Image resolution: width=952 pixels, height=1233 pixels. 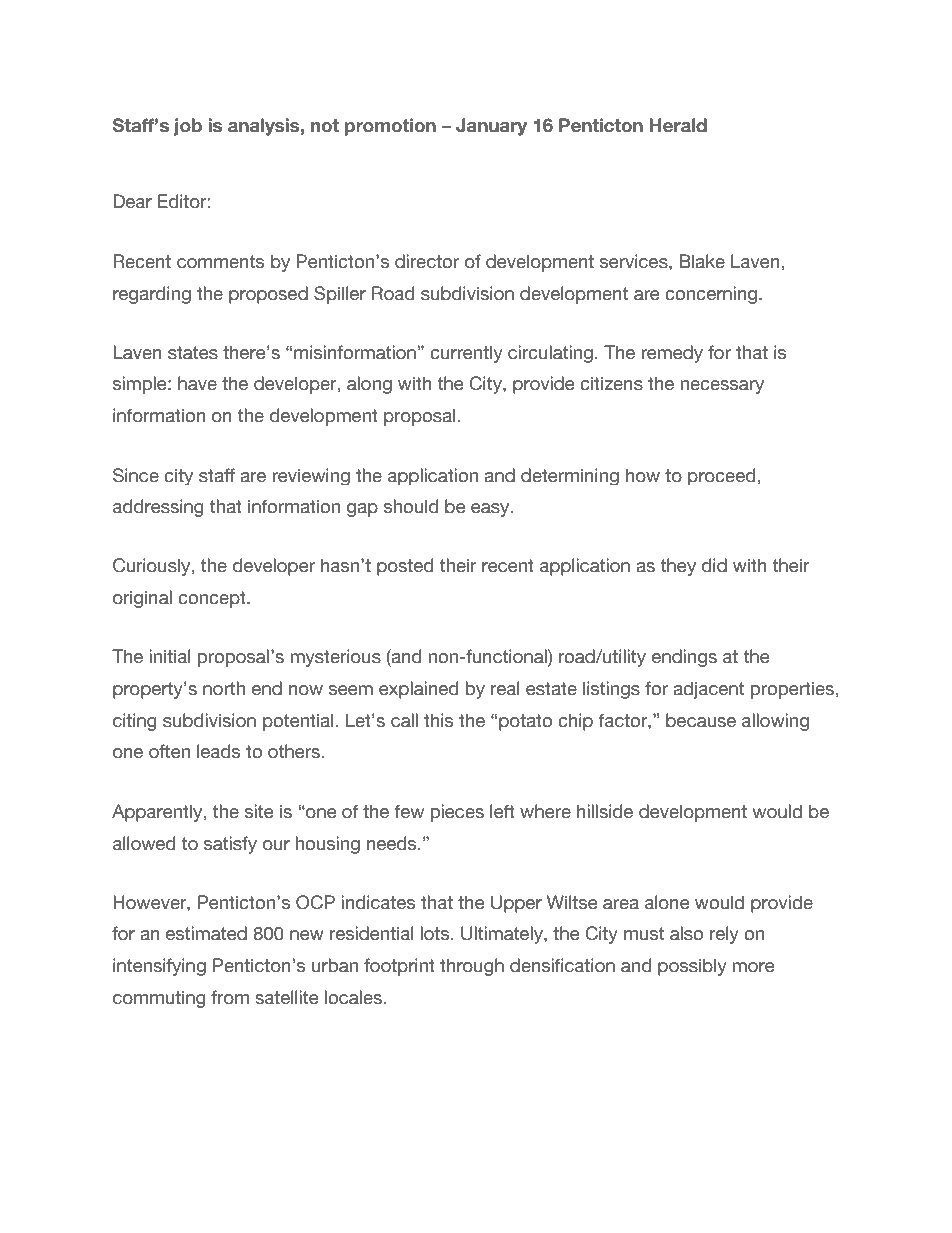 I want to click on currently, so click(x=466, y=354).
